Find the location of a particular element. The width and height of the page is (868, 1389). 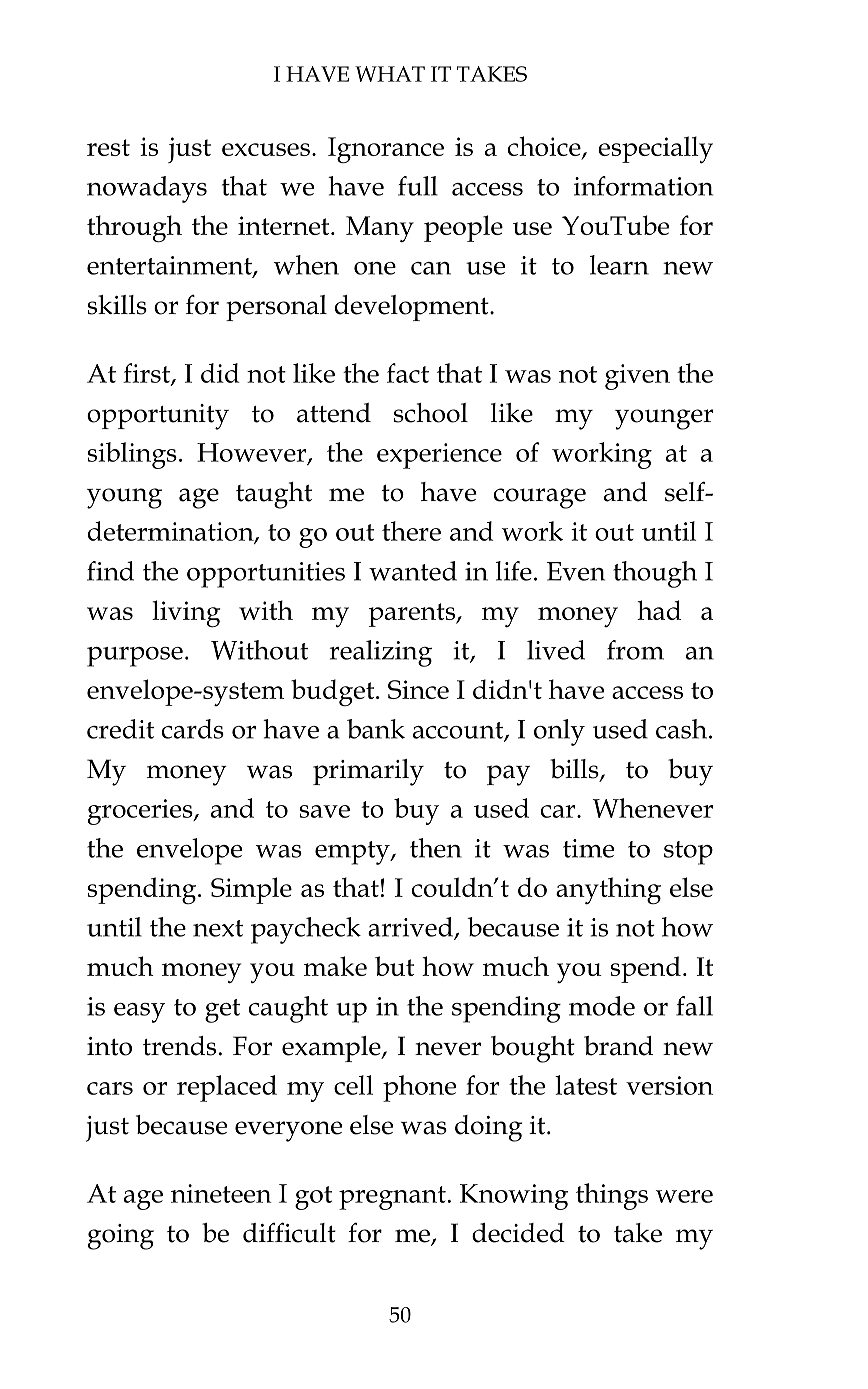

rest is located at coordinates (108, 147).
